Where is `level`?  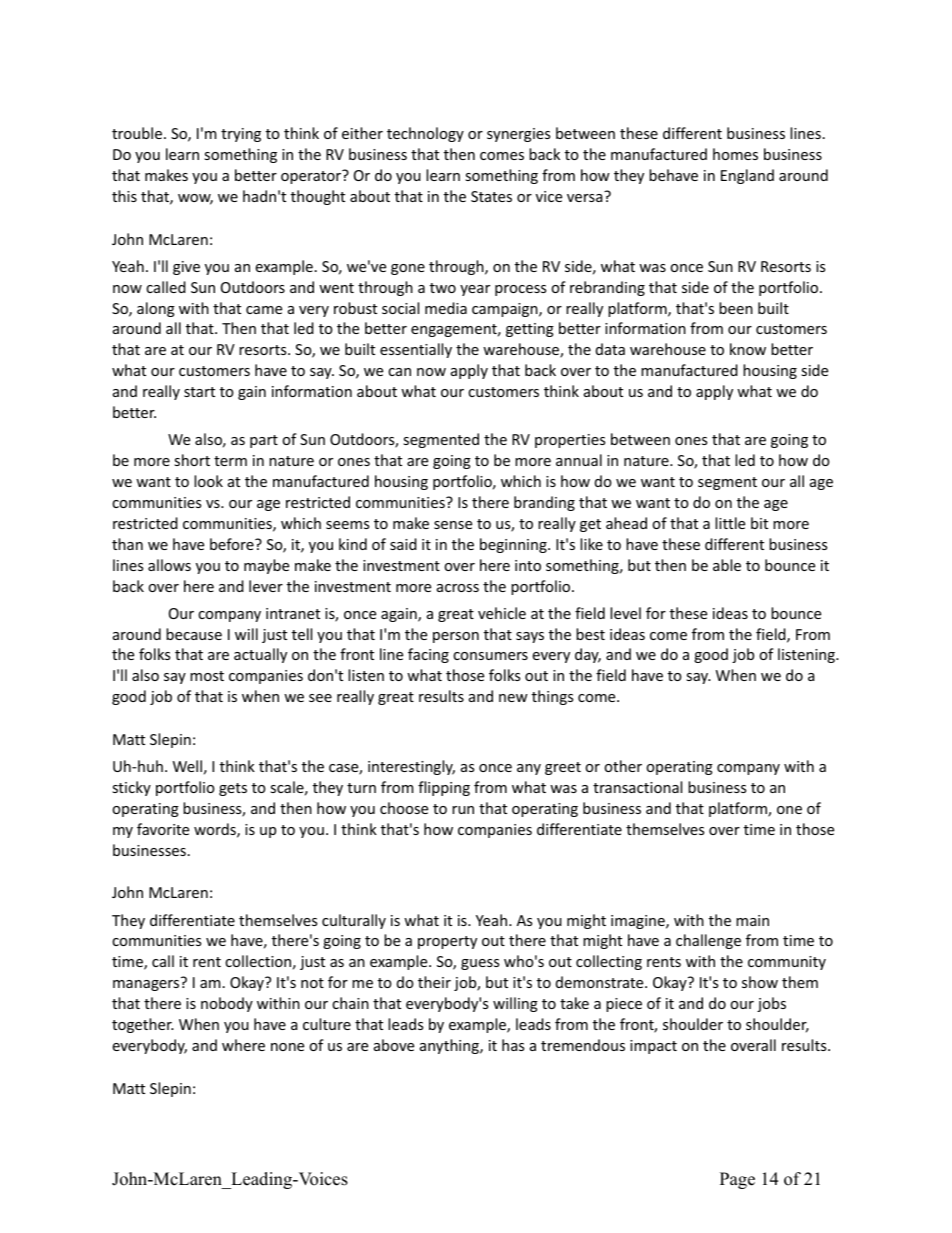
level is located at coordinates (625, 613).
